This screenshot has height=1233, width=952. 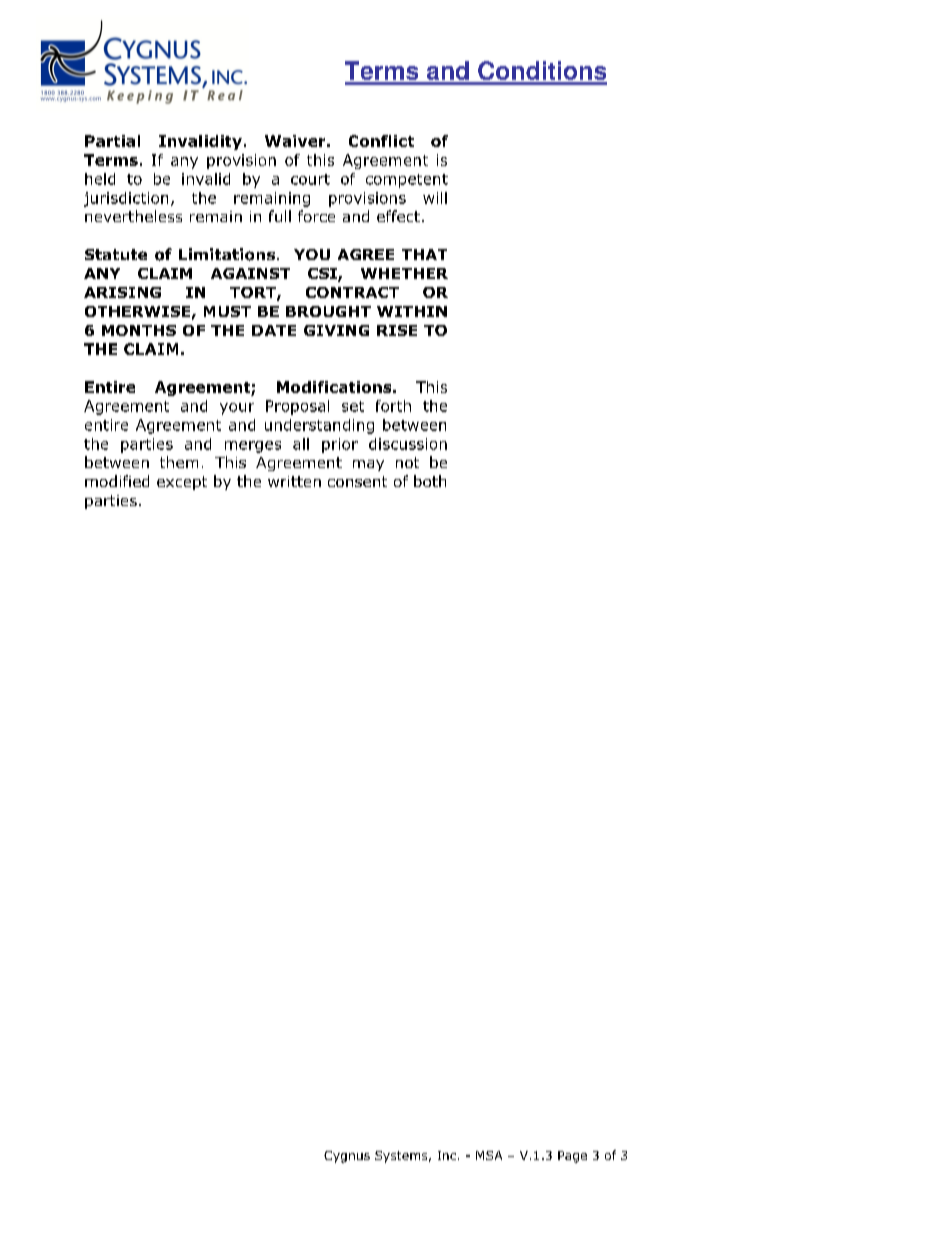 I want to click on Cygnus, so click(x=347, y=1157).
